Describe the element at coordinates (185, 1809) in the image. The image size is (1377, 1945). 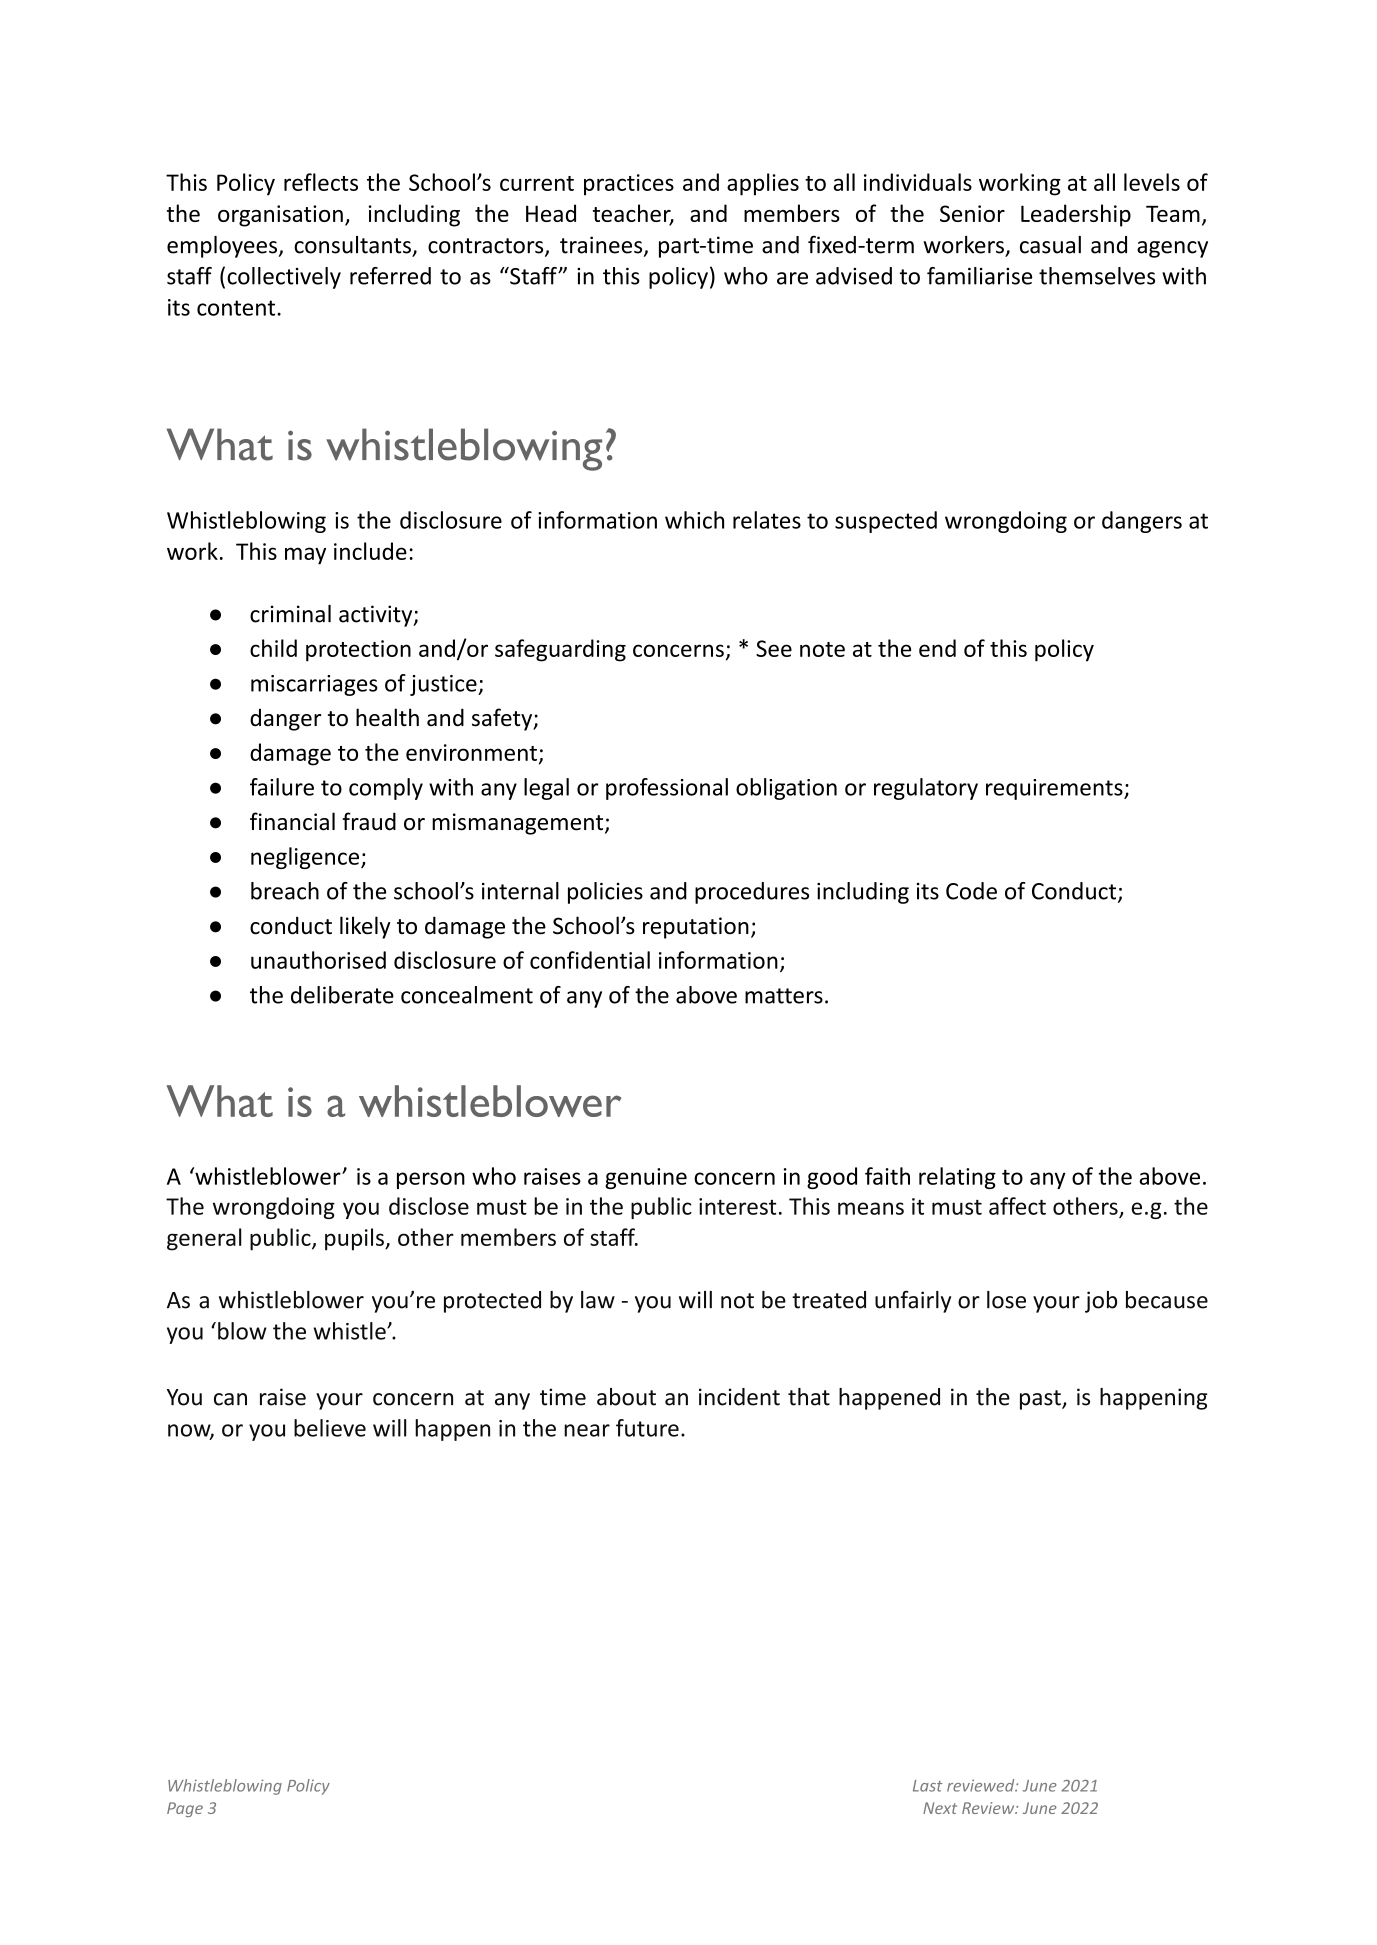
I see `Page` at that location.
